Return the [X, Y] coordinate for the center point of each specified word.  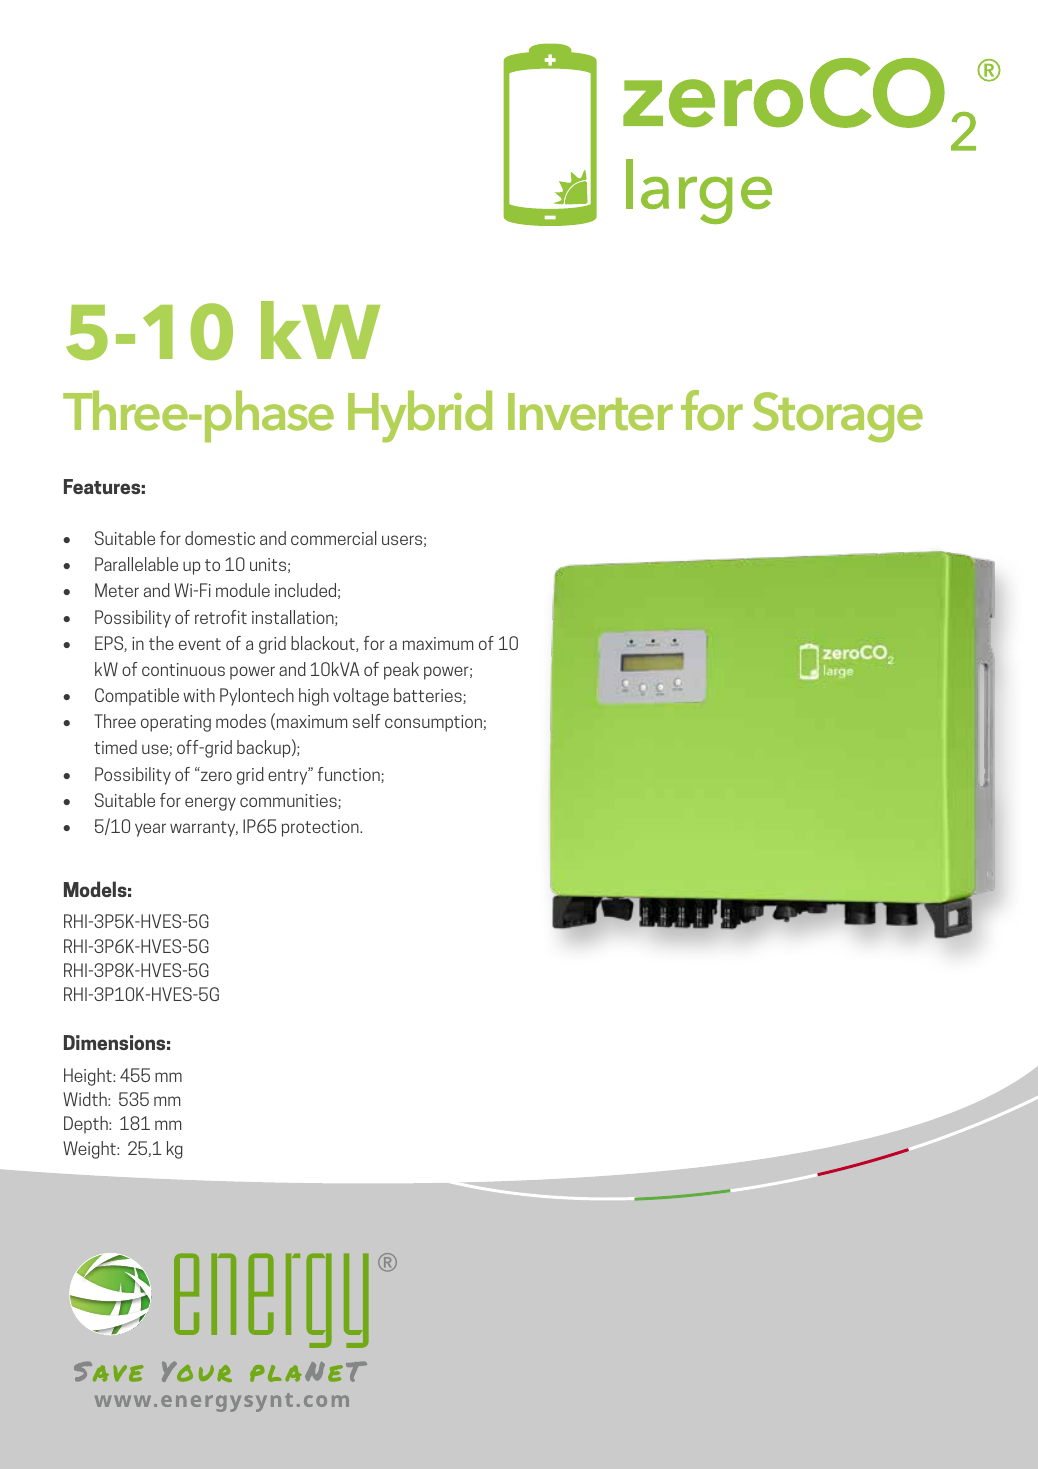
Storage [838, 417]
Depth [87, 1125]
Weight [90, 1150]
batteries [429, 696]
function [350, 775]
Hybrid [420, 416]
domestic [220, 538]
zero [216, 776]
